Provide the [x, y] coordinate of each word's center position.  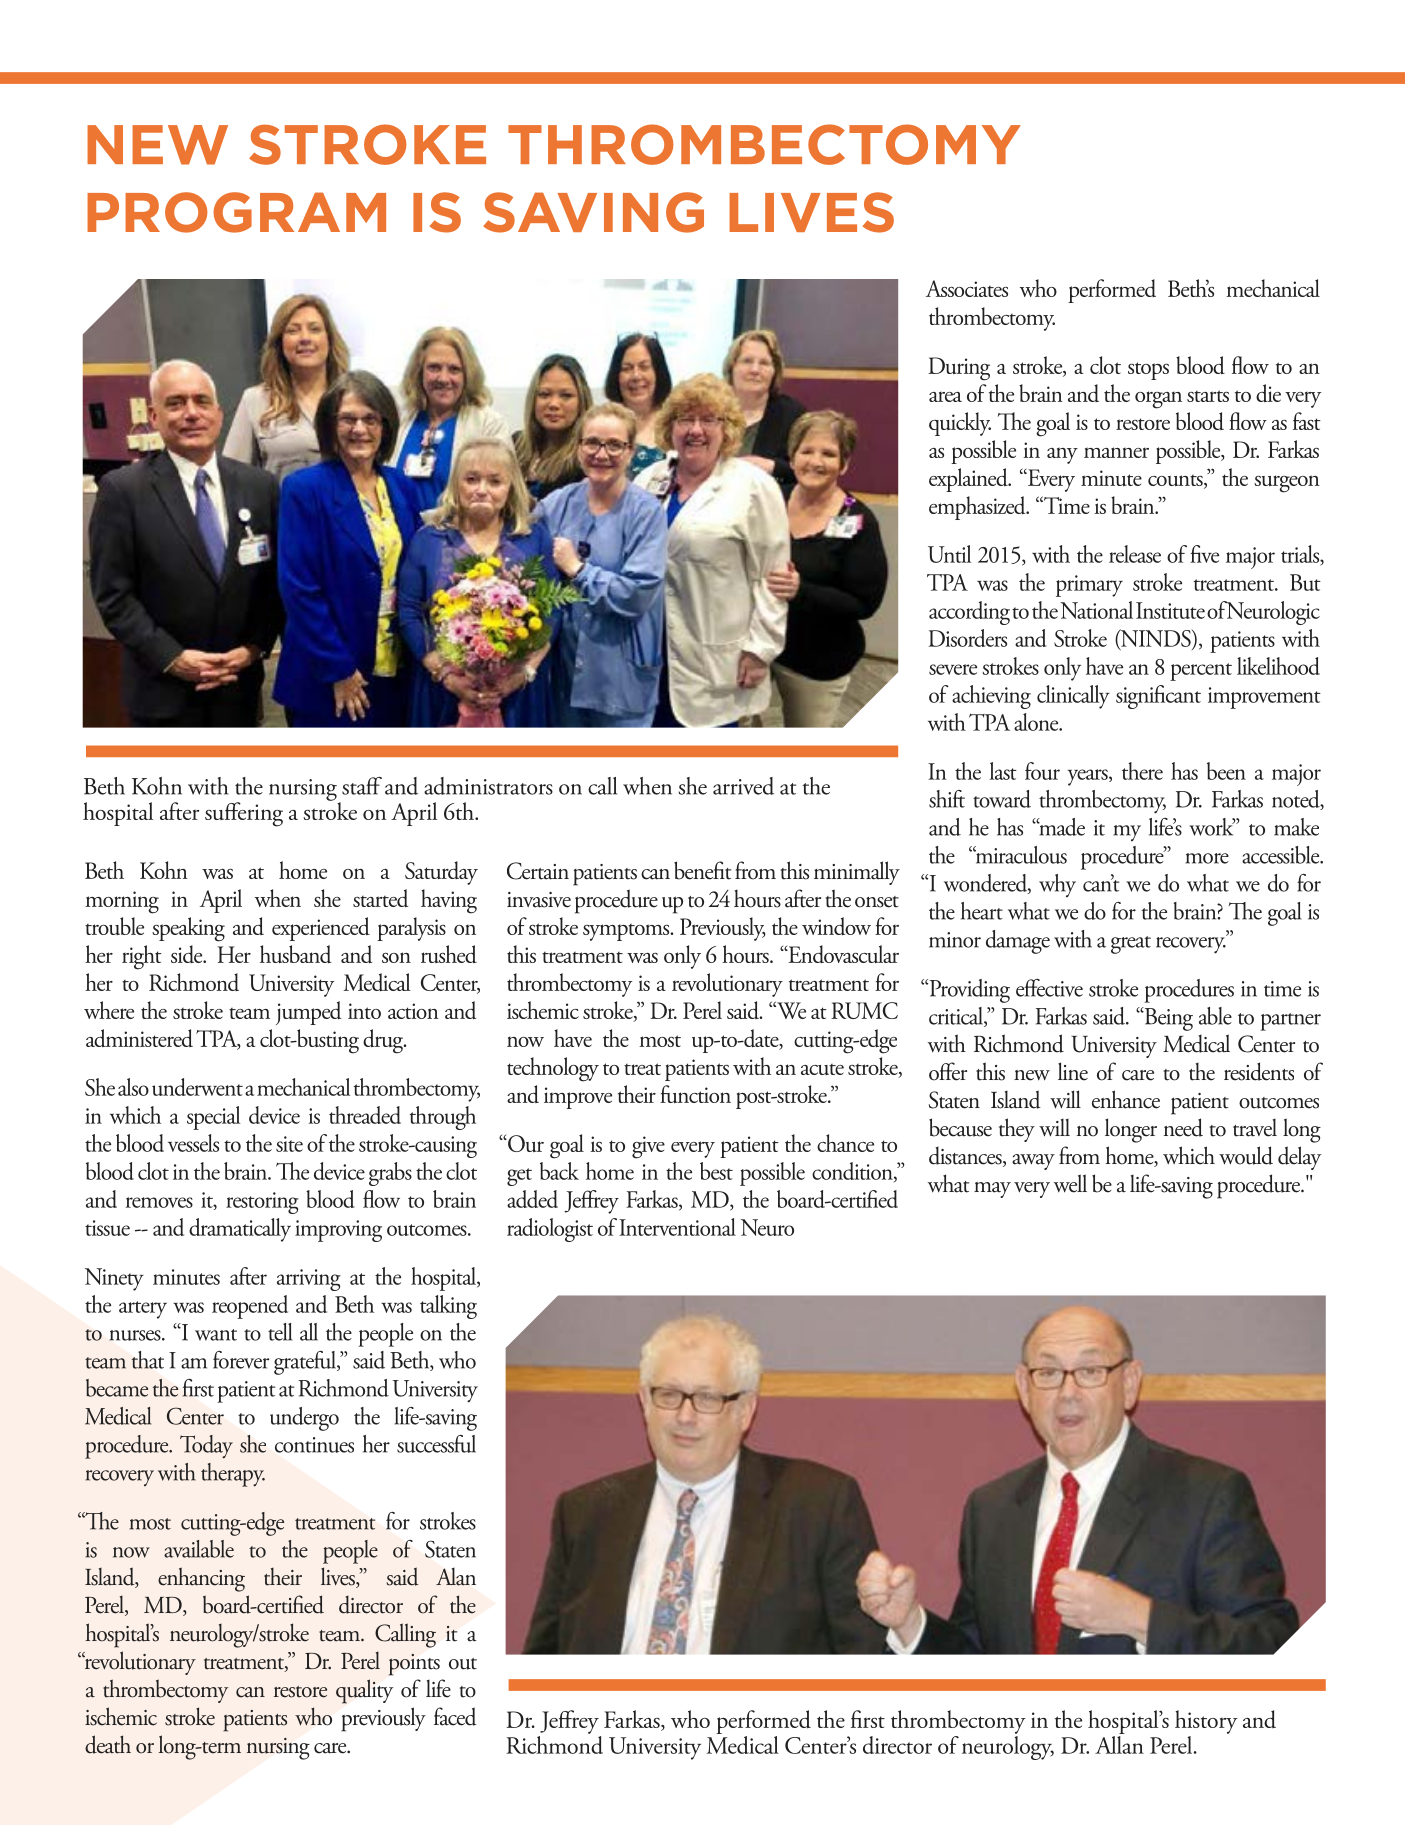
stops [1148, 371]
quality [364, 1691]
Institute [1170, 610]
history [1206, 1722]
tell [280, 1332]
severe [953, 669]
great [1131, 945]
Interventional [677, 1227]
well [1070, 1183]
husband [295, 954]
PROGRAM [236, 212]
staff [362, 786]
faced [455, 1716]
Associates [967, 288]
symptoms [627, 932]
